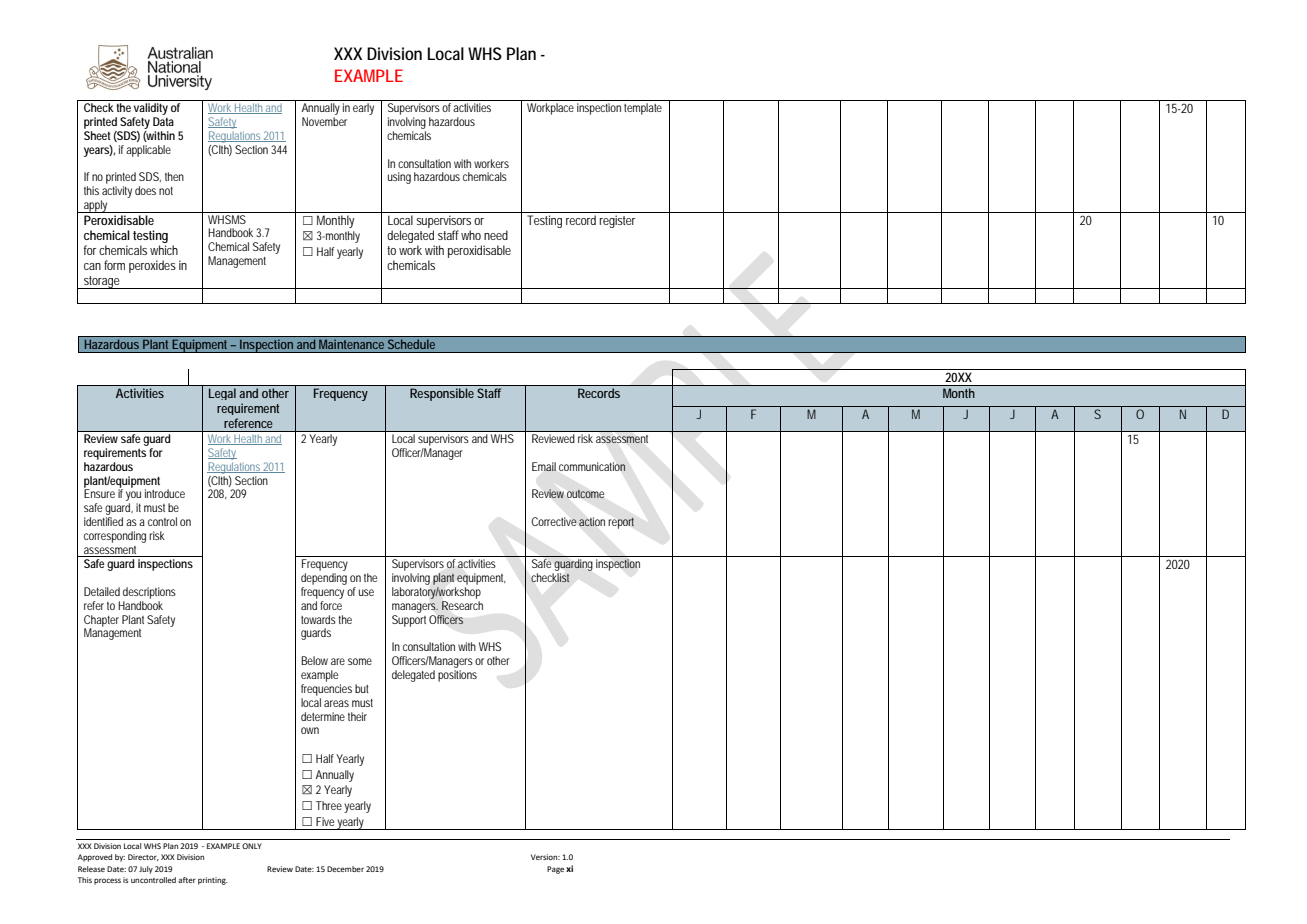 This screenshot has width=1307, height=924. What do you see at coordinates (152, 266) in the screenshot?
I see `peroxides` at bounding box center [152, 266].
